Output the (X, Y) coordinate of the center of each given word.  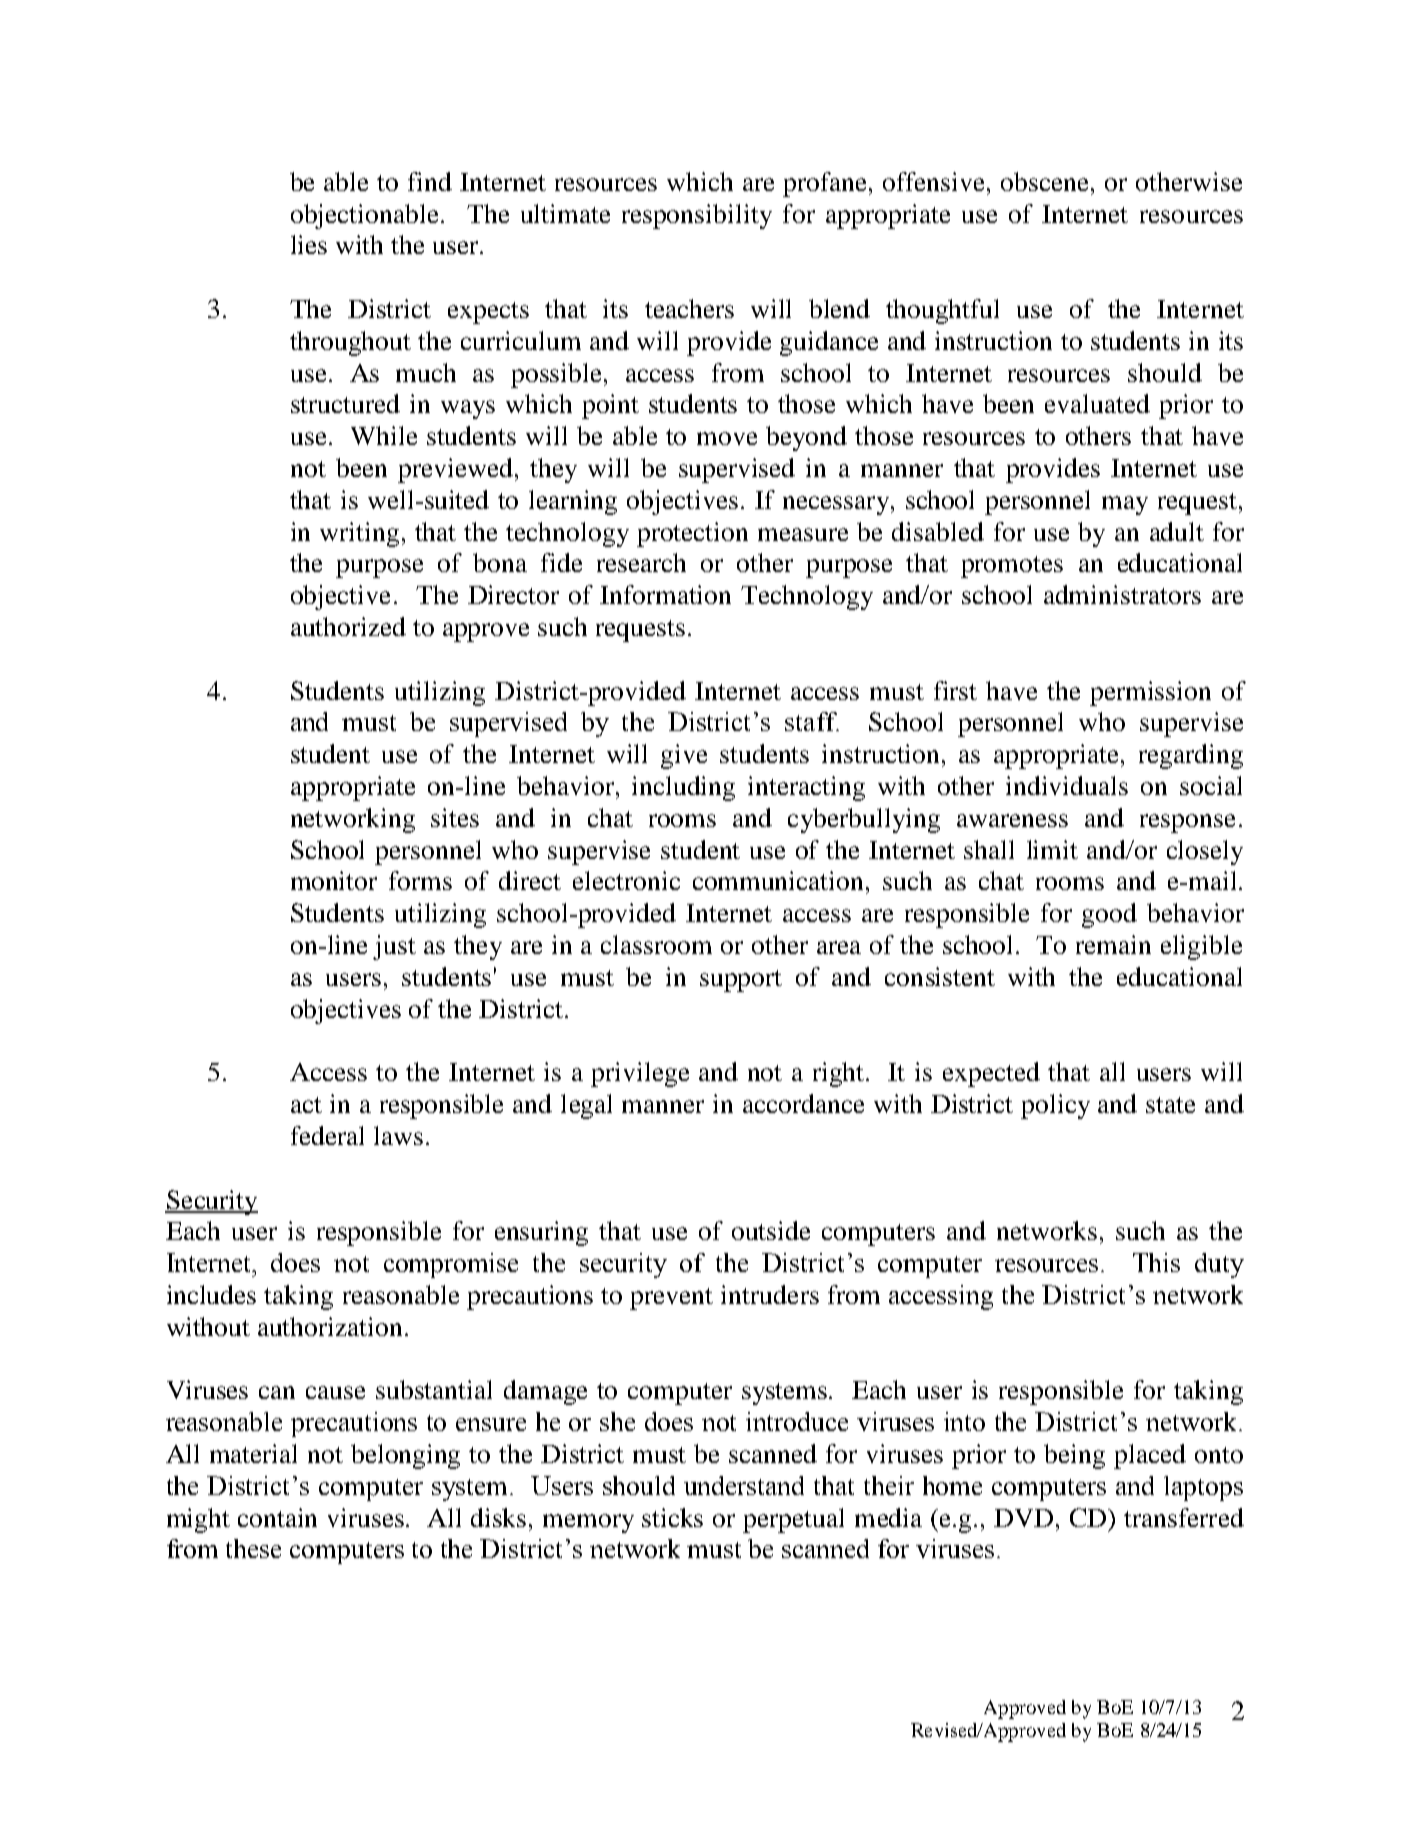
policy (1055, 1106)
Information (665, 594)
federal (327, 1135)
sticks (672, 1517)
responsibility (697, 216)
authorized (348, 626)
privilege (640, 1074)
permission (1150, 693)
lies (309, 244)
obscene (1046, 181)
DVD (1023, 1518)
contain (277, 1517)
